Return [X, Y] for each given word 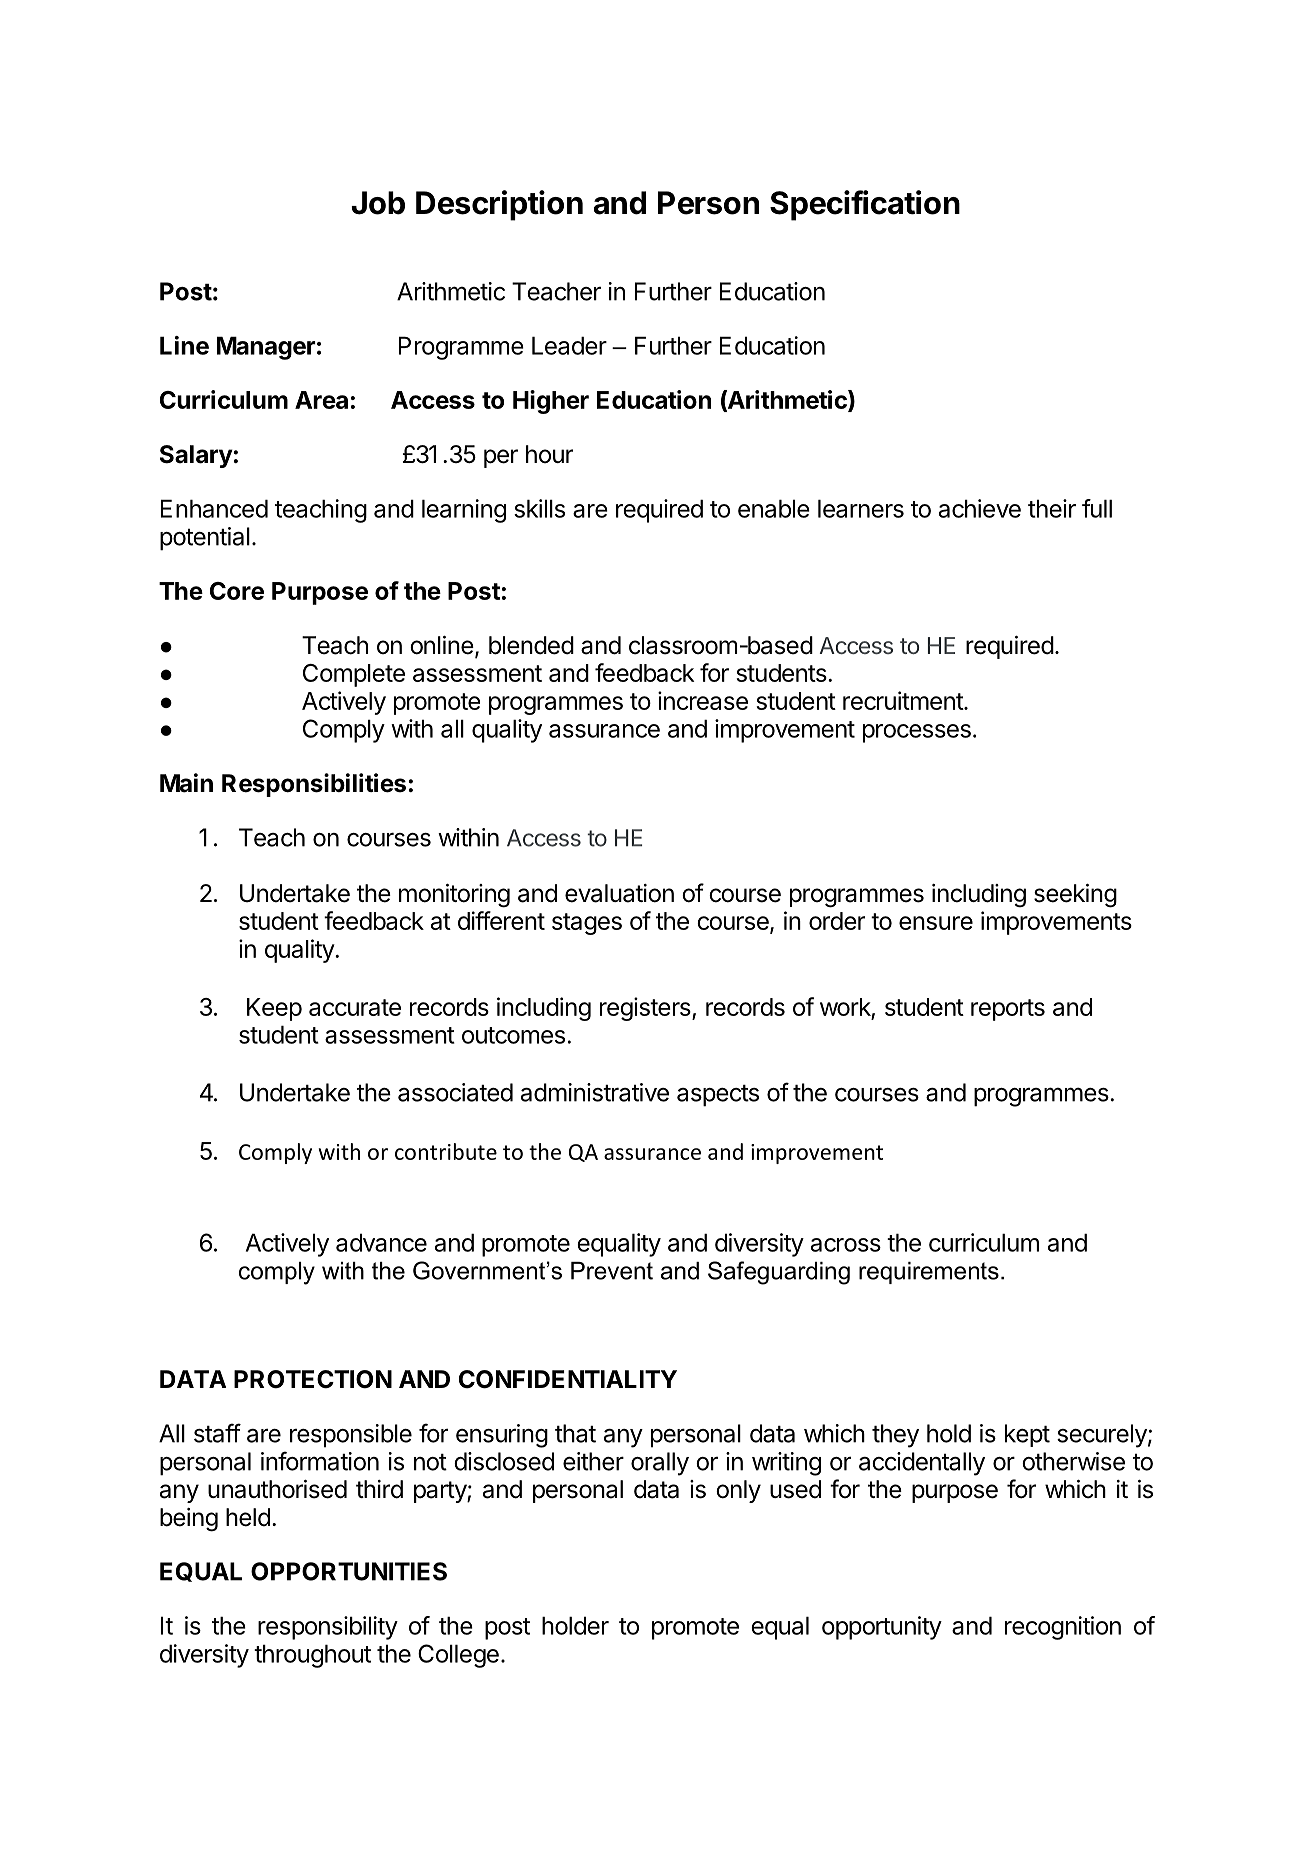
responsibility [328, 1628]
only [738, 1491]
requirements [929, 1273]
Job [378, 203]
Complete [354, 675]
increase [703, 700]
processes [917, 733]
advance [381, 1242]
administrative [595, 1092]
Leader [569, 345]
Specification [865, 205]
